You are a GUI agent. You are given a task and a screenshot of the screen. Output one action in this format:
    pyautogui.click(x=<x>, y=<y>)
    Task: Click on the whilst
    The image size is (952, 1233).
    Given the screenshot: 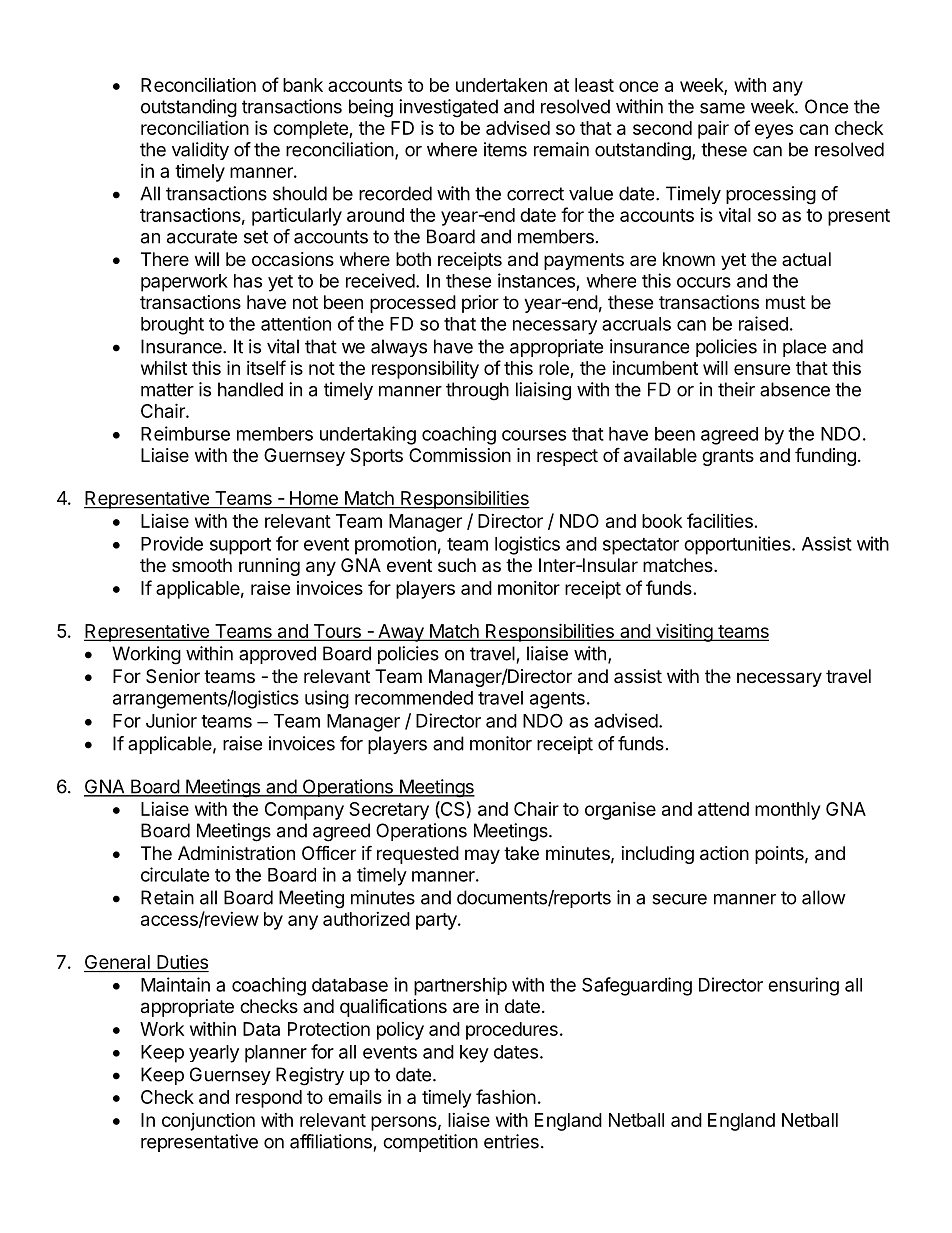 What is the action you would take?
    pyautogui.click(x=164, y=368)
